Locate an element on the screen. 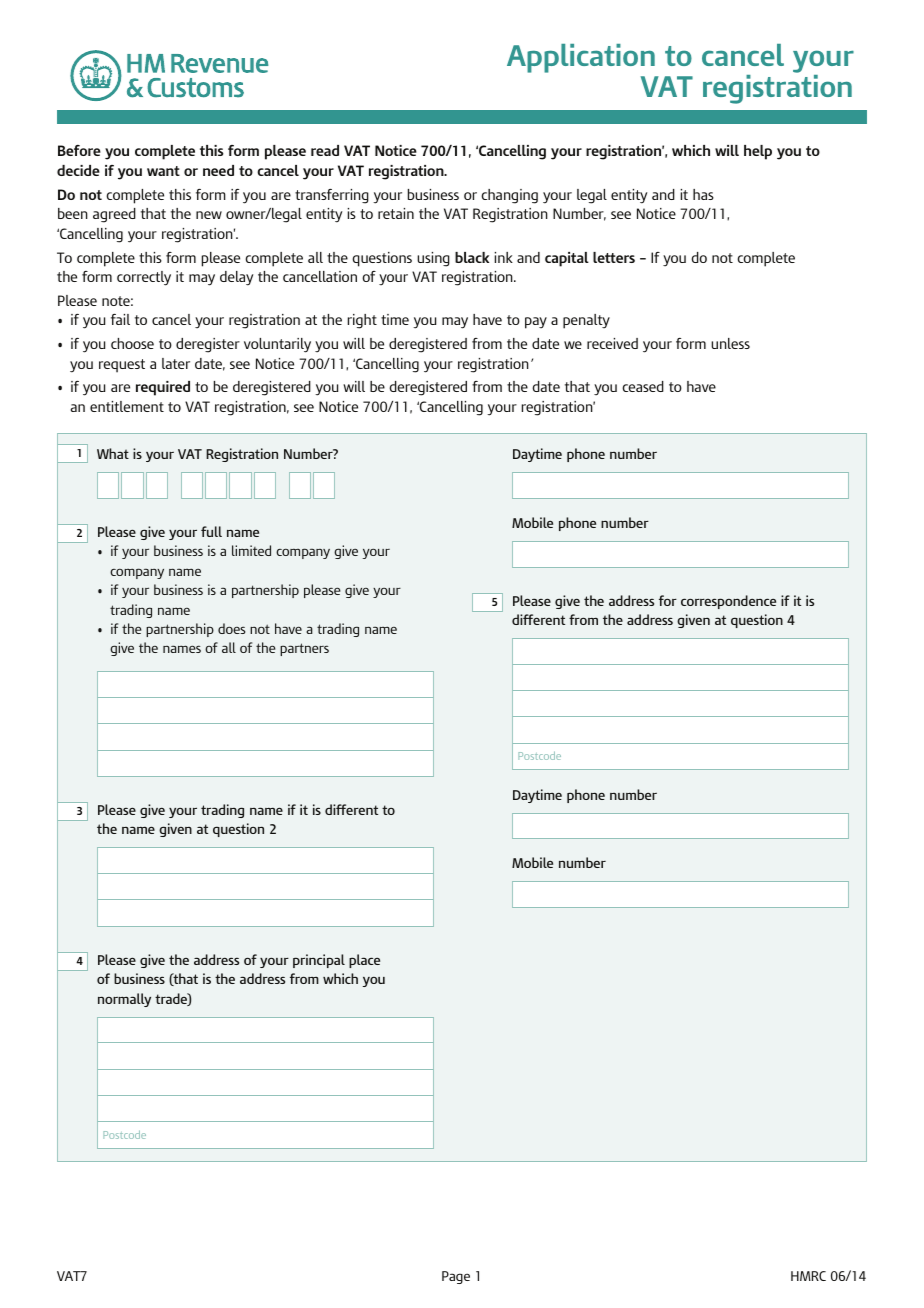 This screenshot has width=924, height=1308. required is located at coordinates (163, 388).
